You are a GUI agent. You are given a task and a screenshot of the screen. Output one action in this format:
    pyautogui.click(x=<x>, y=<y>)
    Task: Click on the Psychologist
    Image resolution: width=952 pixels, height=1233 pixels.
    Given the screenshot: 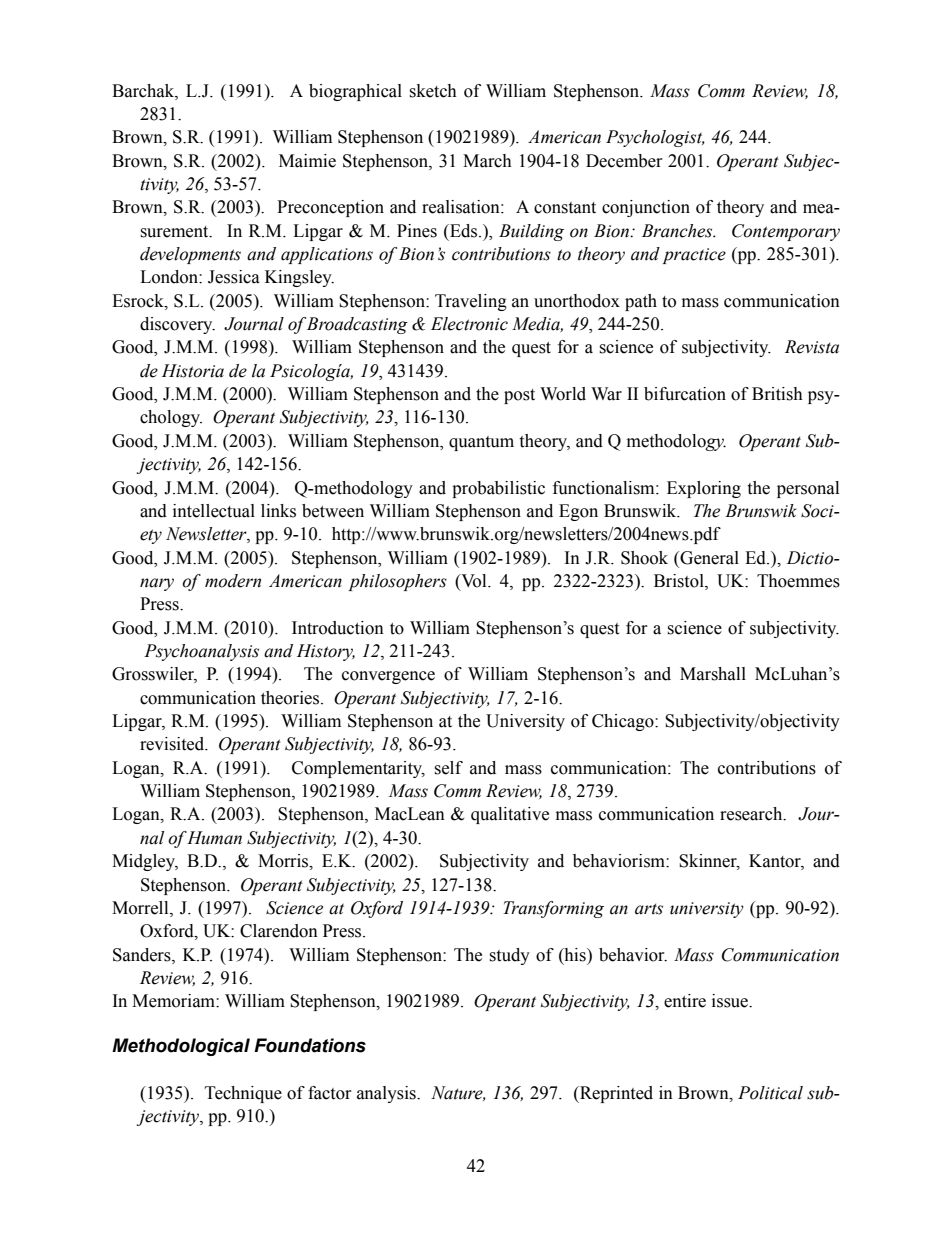 What is the action you would take?
    pyautogui.click(x=655, y=138)
